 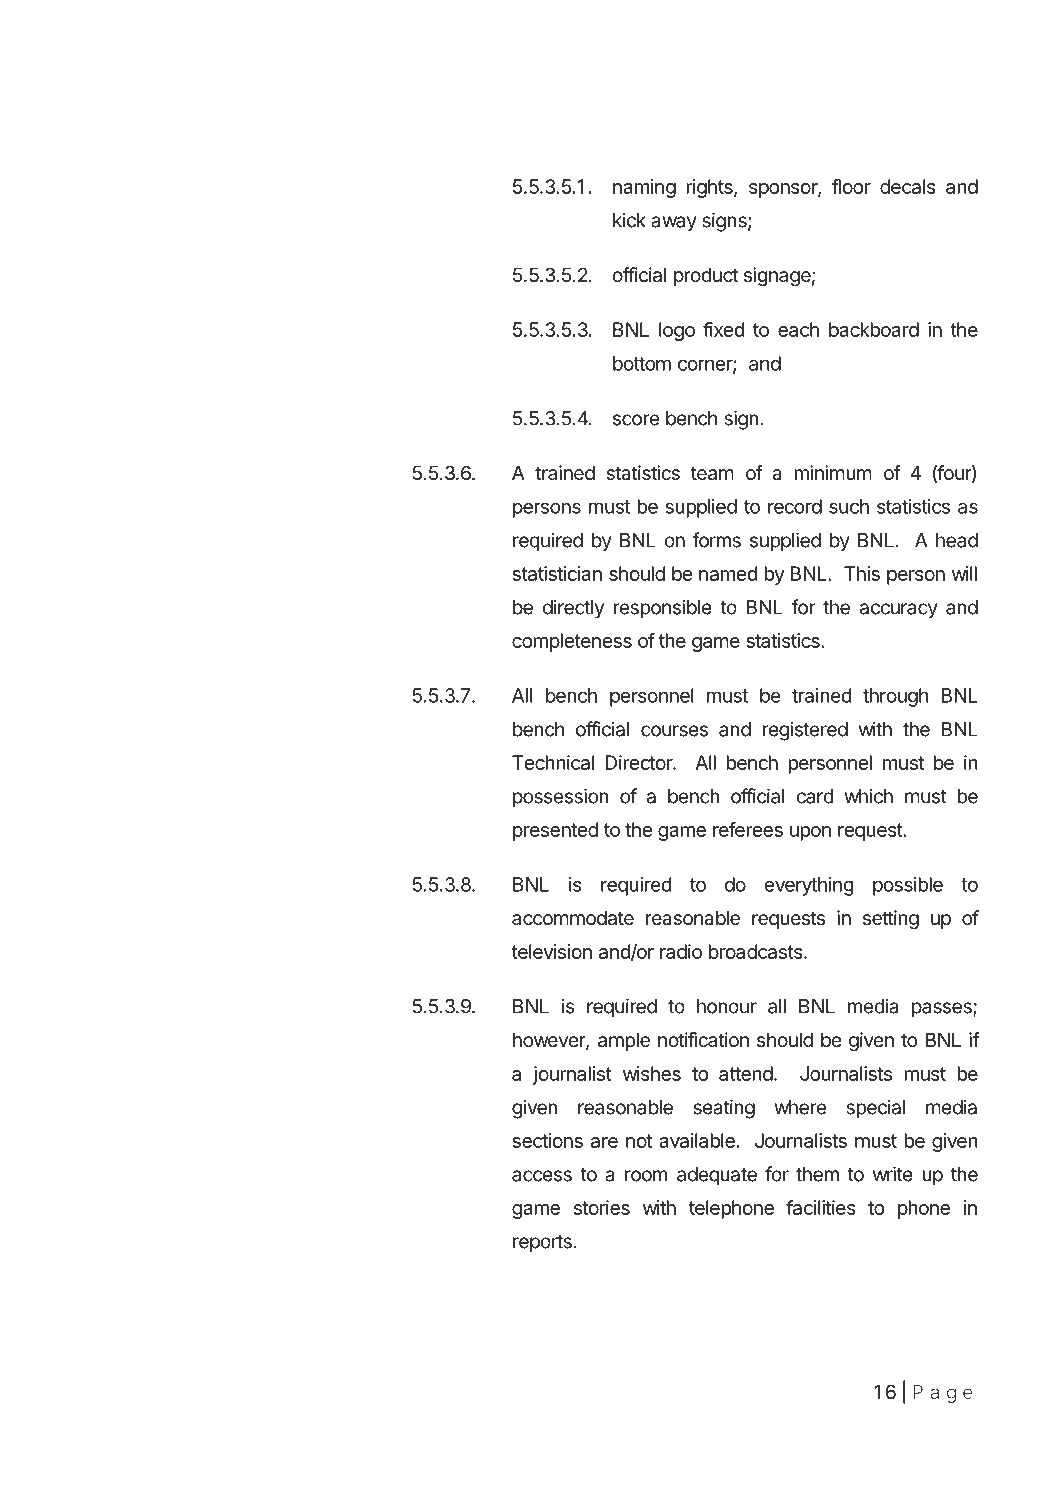 I want to click on decals, so click(x=908, y=186).
